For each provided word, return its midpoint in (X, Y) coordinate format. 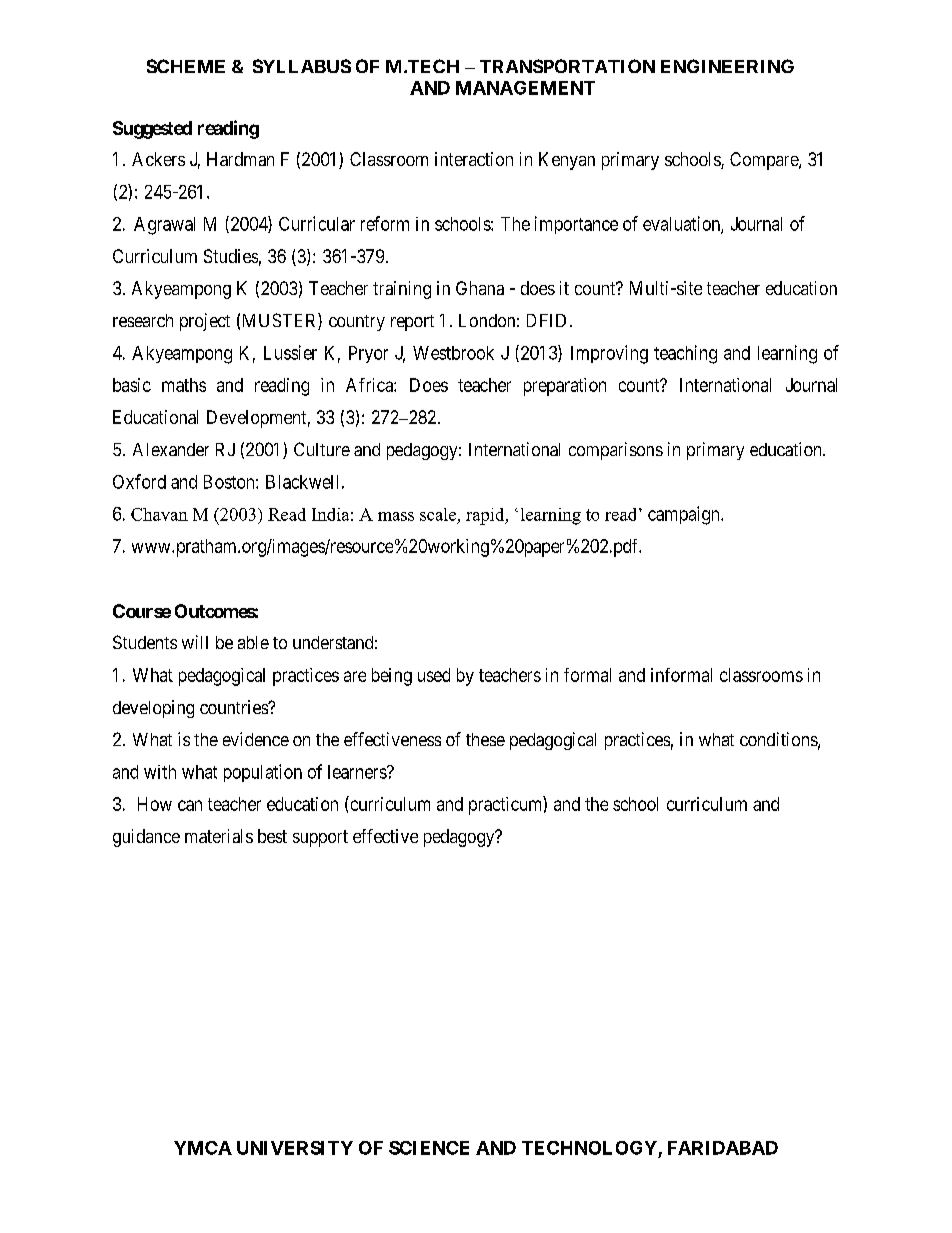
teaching (685, 354)
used (434, 675)
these (485, 739)
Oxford (139, 481)
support (320, 838)
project (205, 322)
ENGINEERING (727, 66)
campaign (685, 515)
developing (153, 709)
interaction (474, 159)
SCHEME (186, 66)
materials (219, 836)
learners (358, 772)
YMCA (203, 1148)
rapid (486, 516)
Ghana (480, 288)
